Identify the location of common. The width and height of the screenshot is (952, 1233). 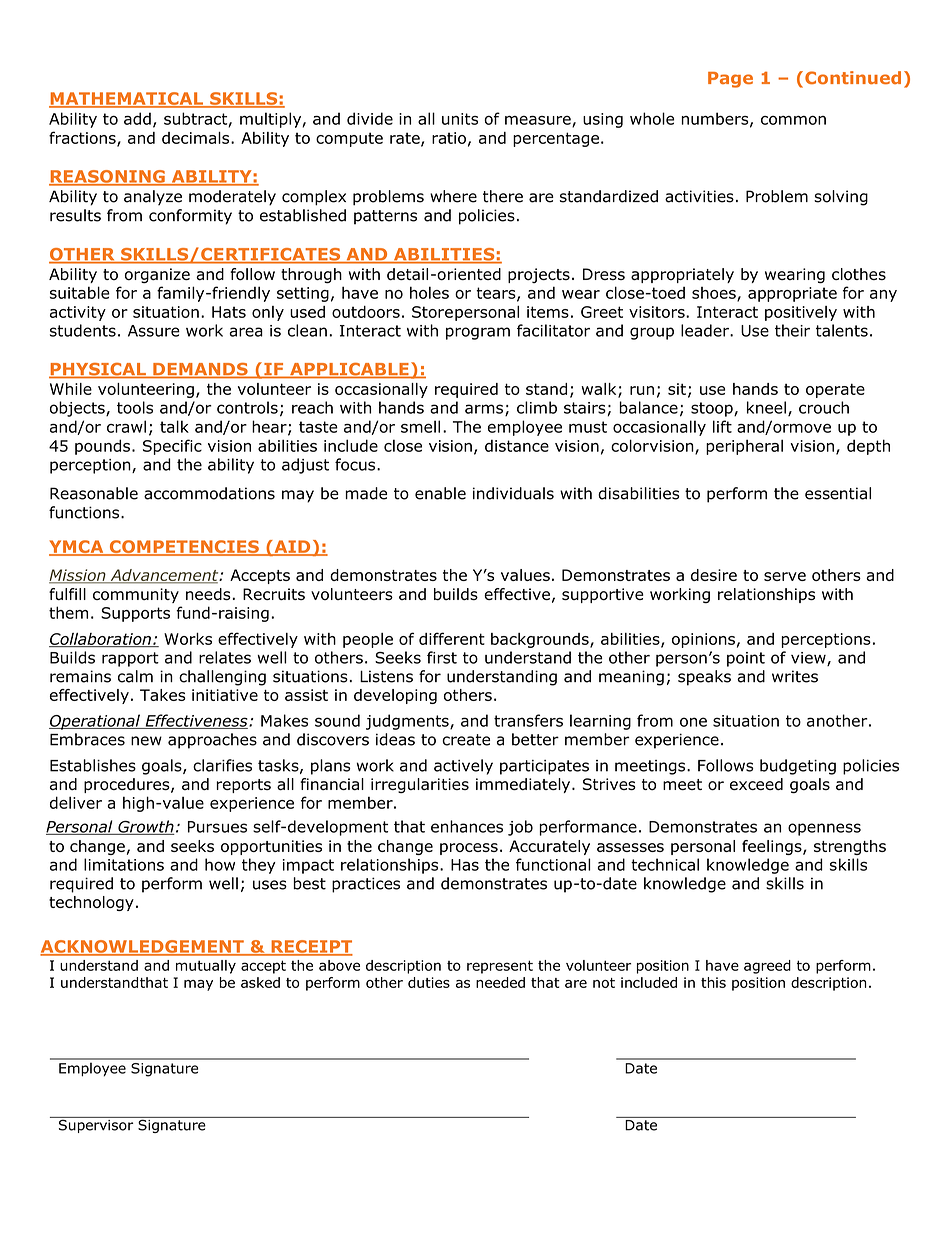
(793, 120).
